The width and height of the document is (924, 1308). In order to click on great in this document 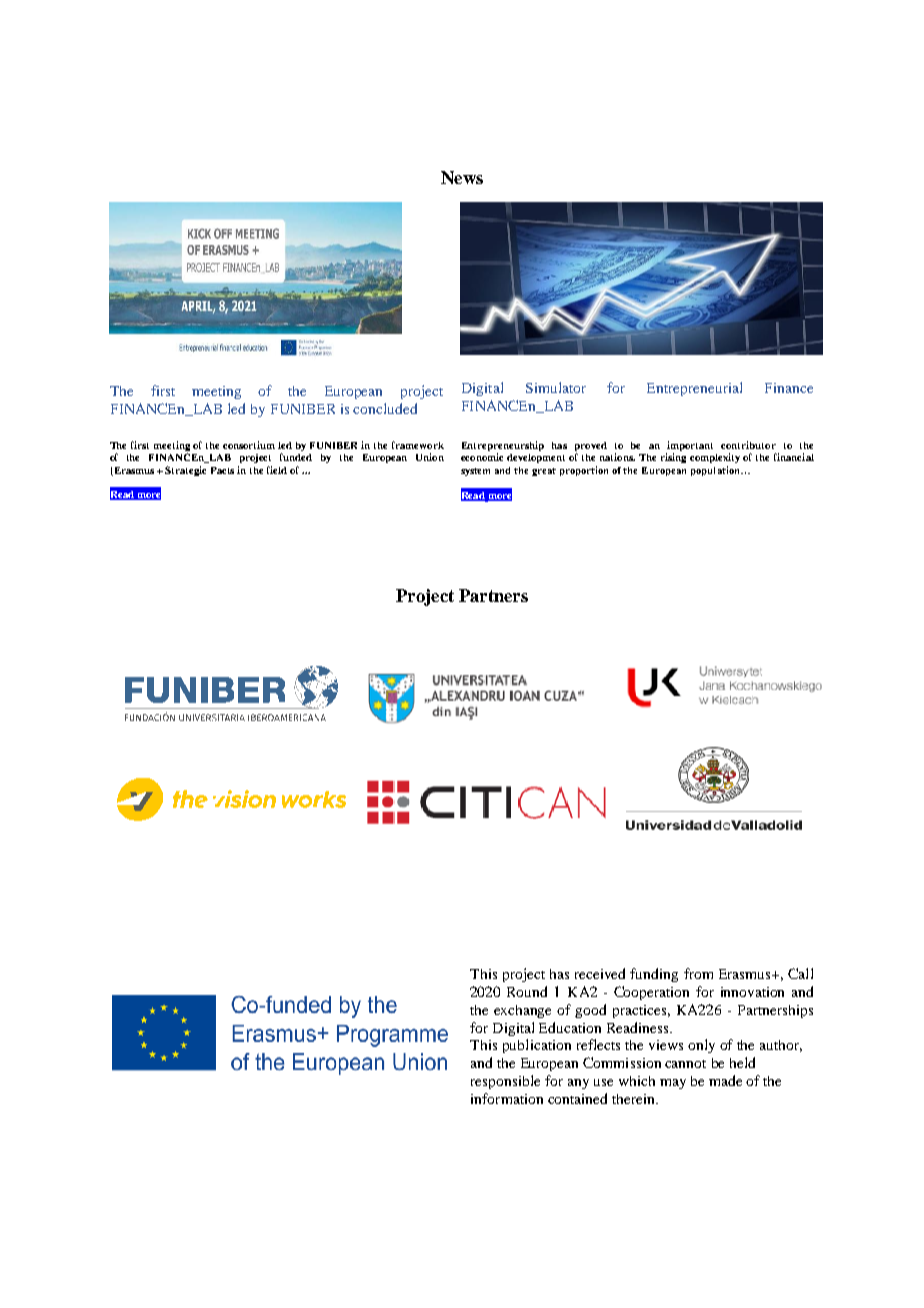, I will do `click(544, 472)`.
